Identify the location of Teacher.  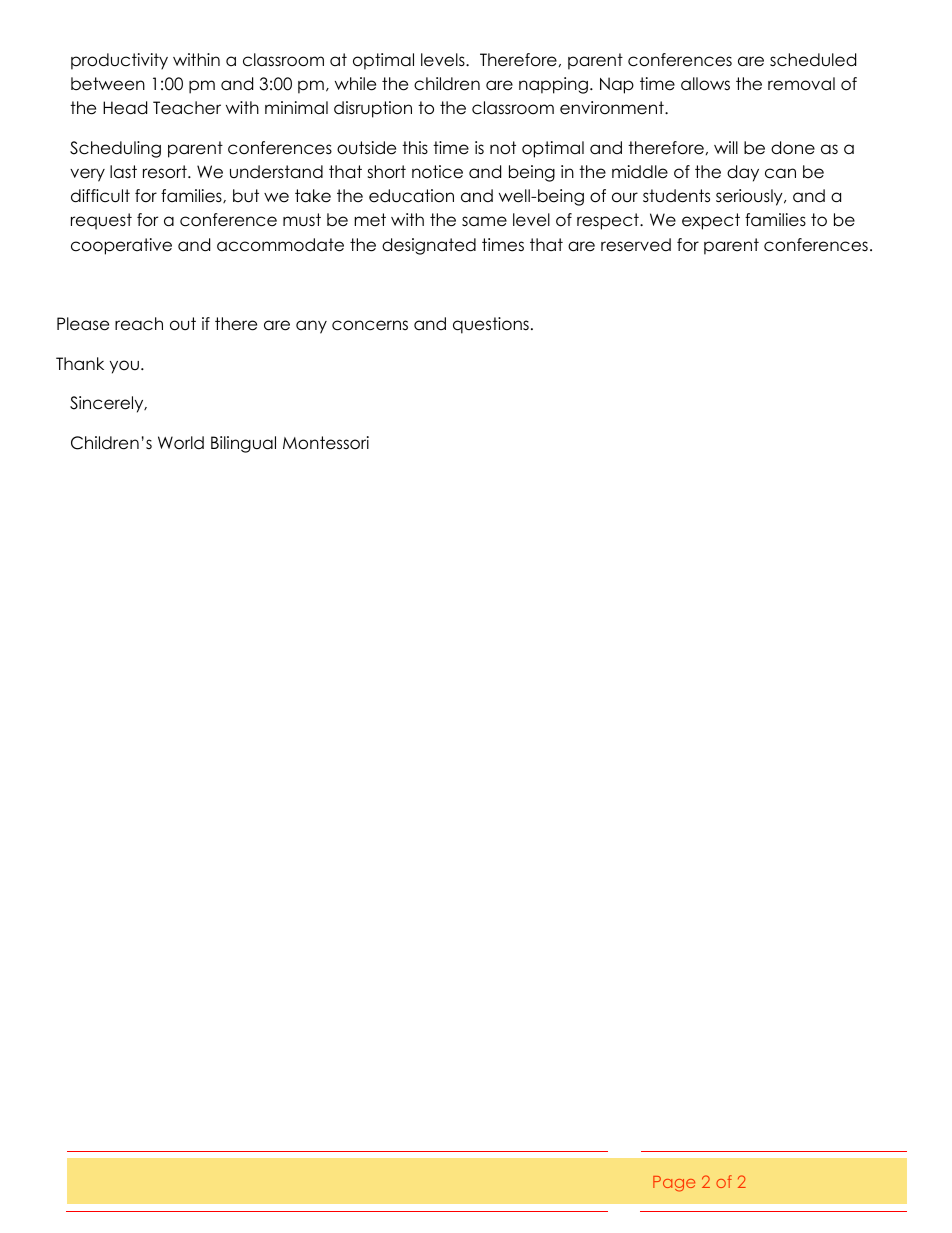
(187, 108).
